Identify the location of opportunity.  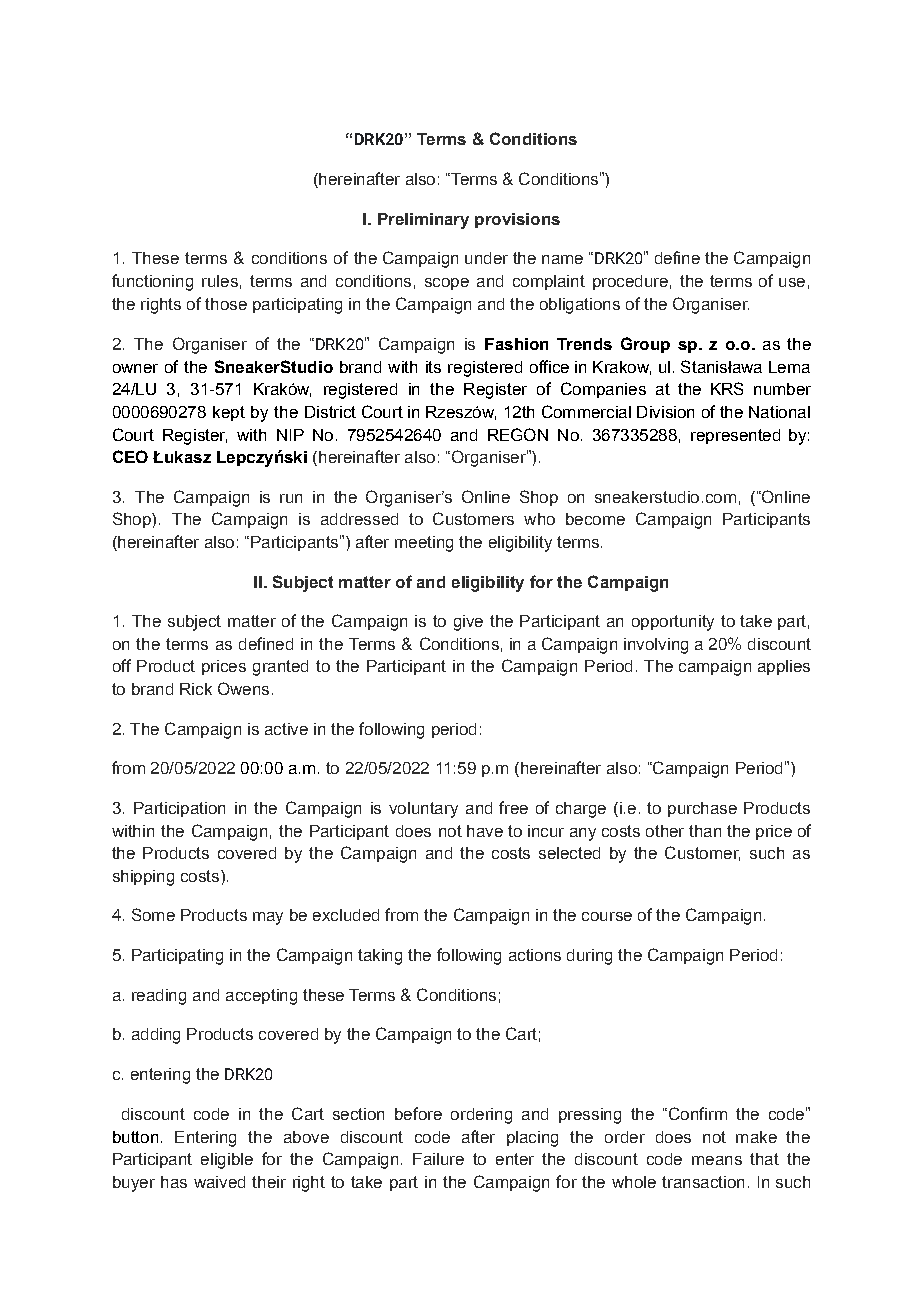
(673, 623).
